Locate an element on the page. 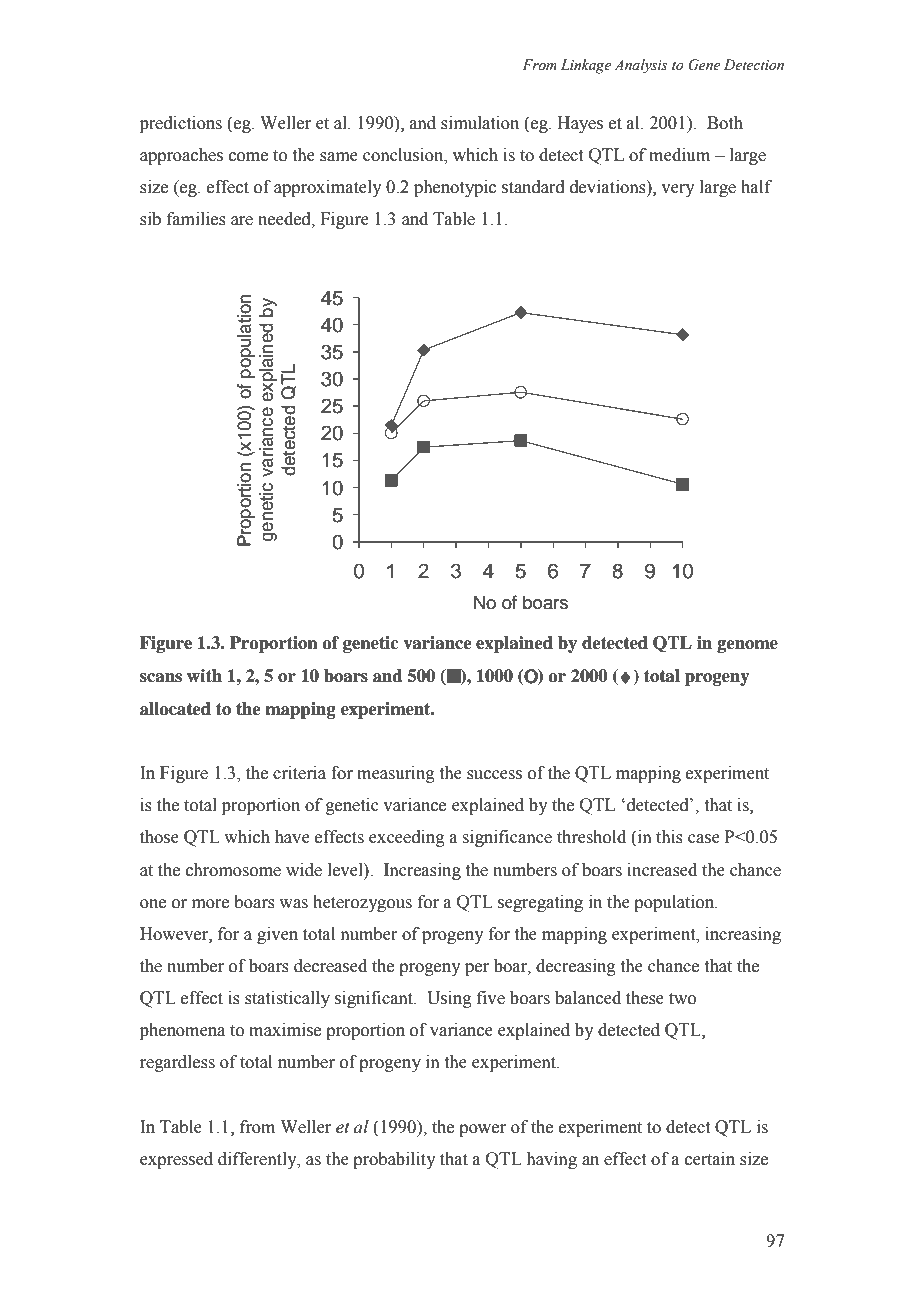  simulation is located at coordinates (480, 123).
